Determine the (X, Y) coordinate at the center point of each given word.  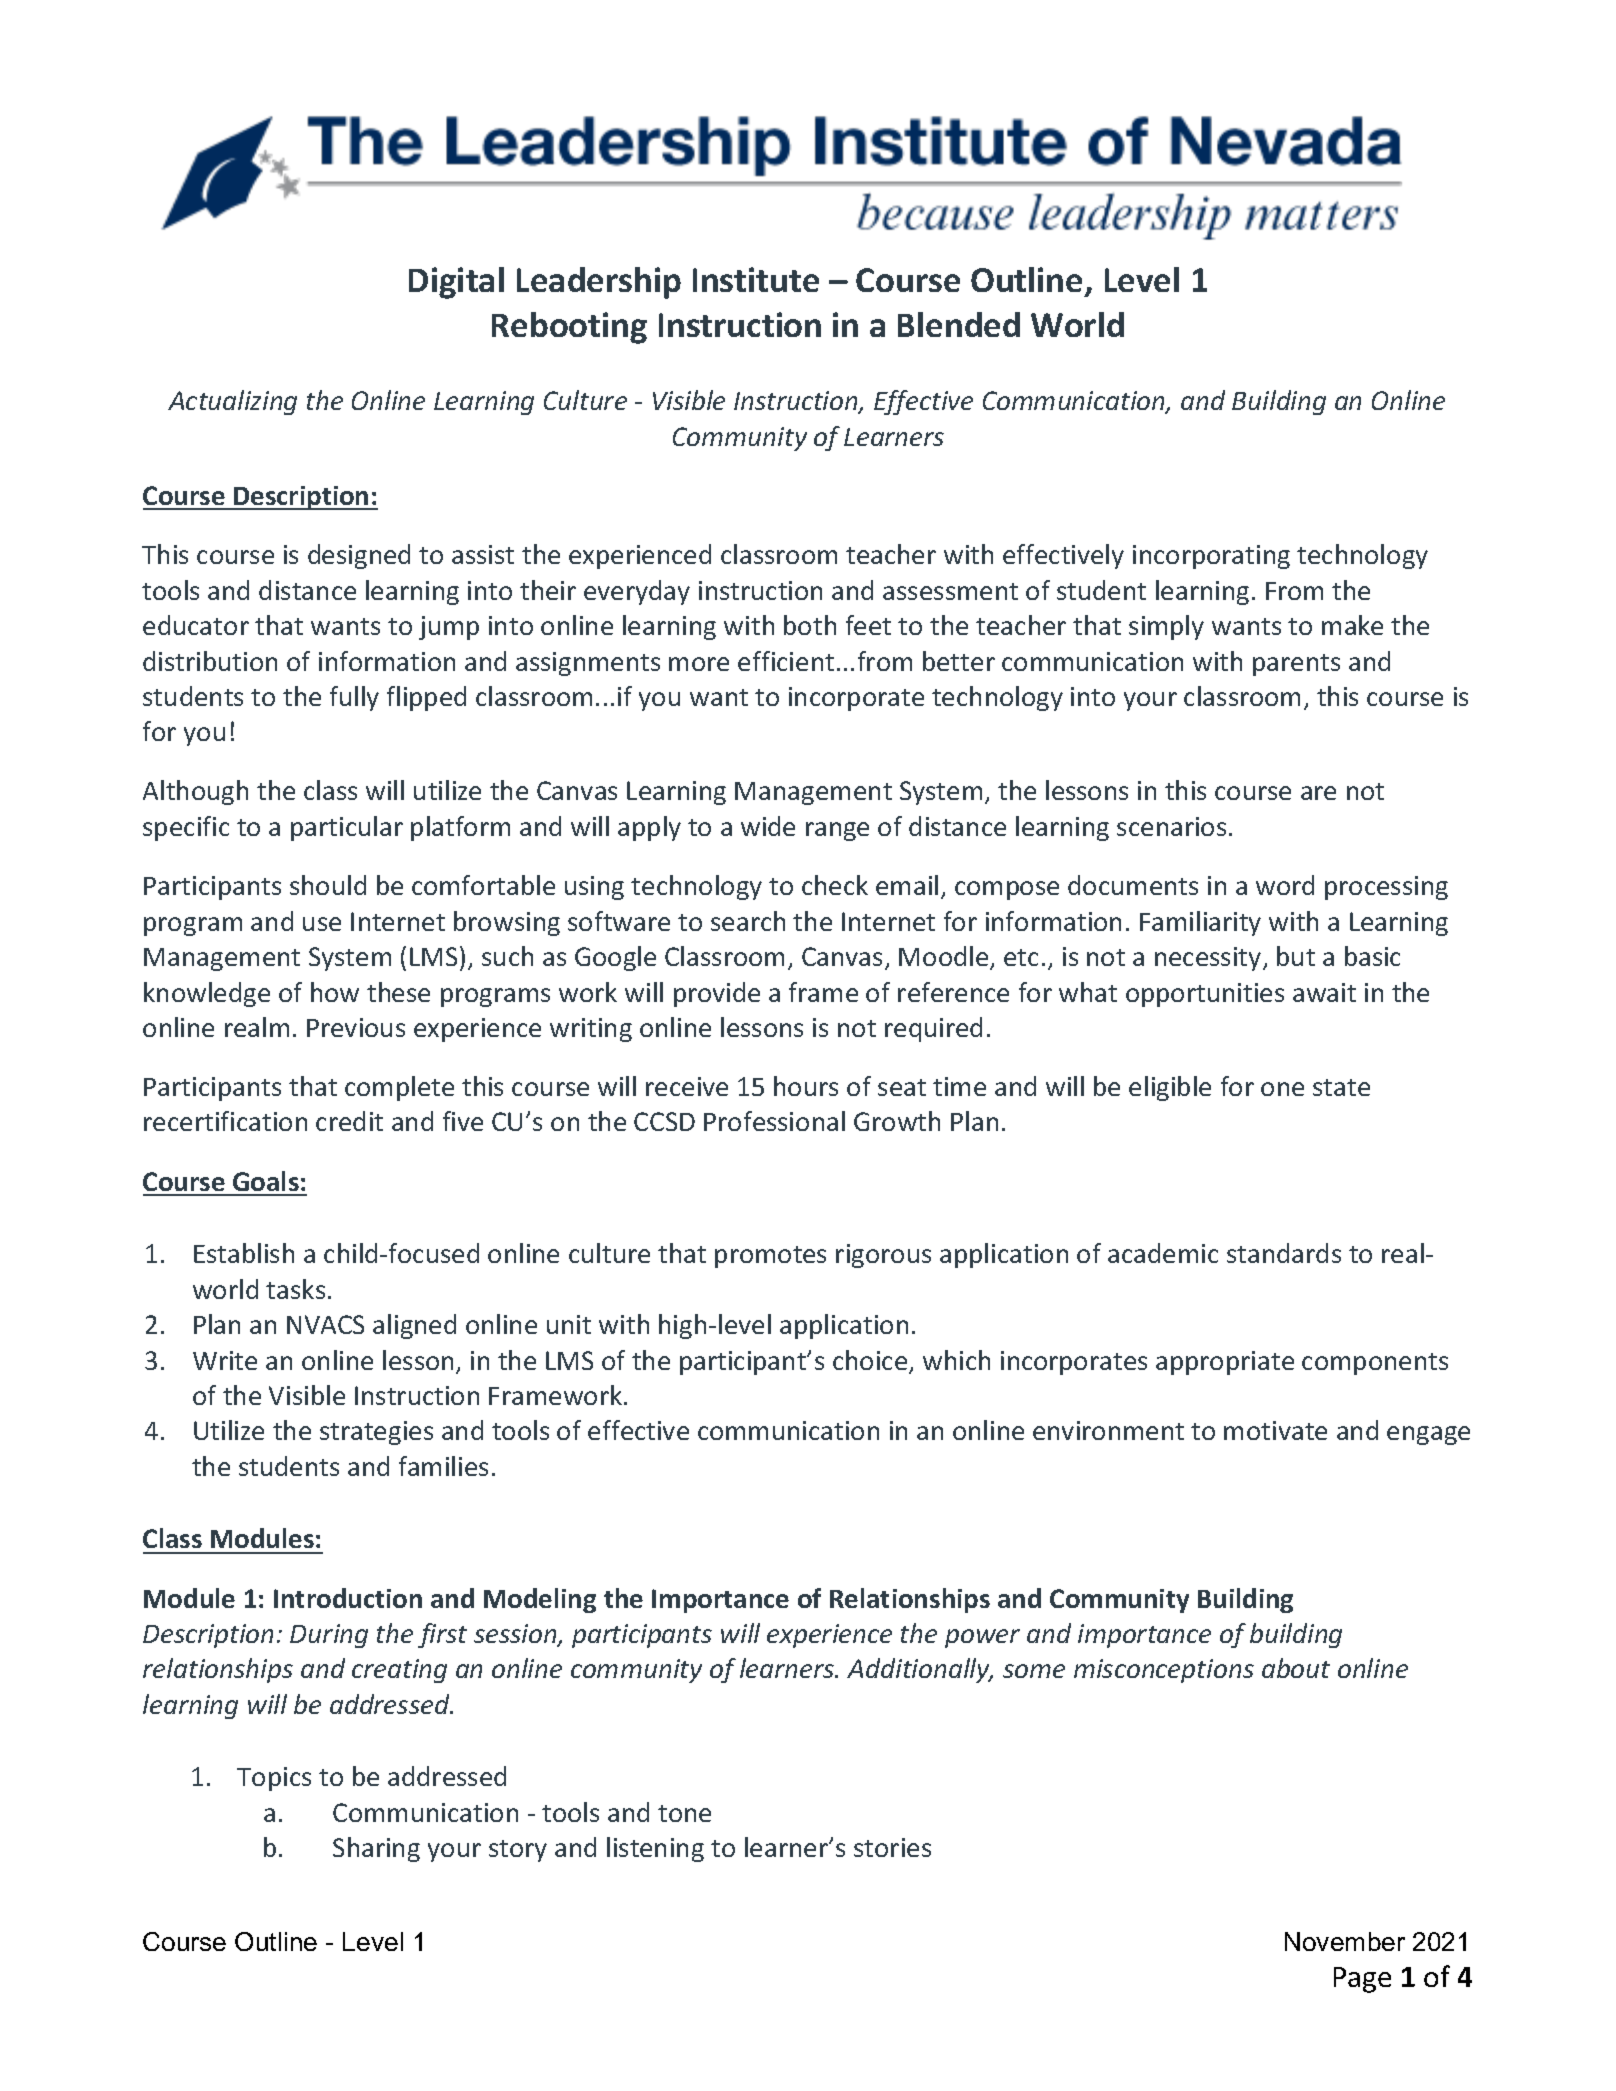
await (1324, 992)
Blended (959, 324)
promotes (770, 1257)
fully (354, 698)
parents (1296, 665)
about (1296, 1668)
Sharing (376, 1849)
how (335, 992)
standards (1284, 1253)
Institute (756, 279)
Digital (456, 283)
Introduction (348, 1598)
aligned (414, 1326)
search (748, 921)
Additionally (919, 1670)
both (810, 625)
